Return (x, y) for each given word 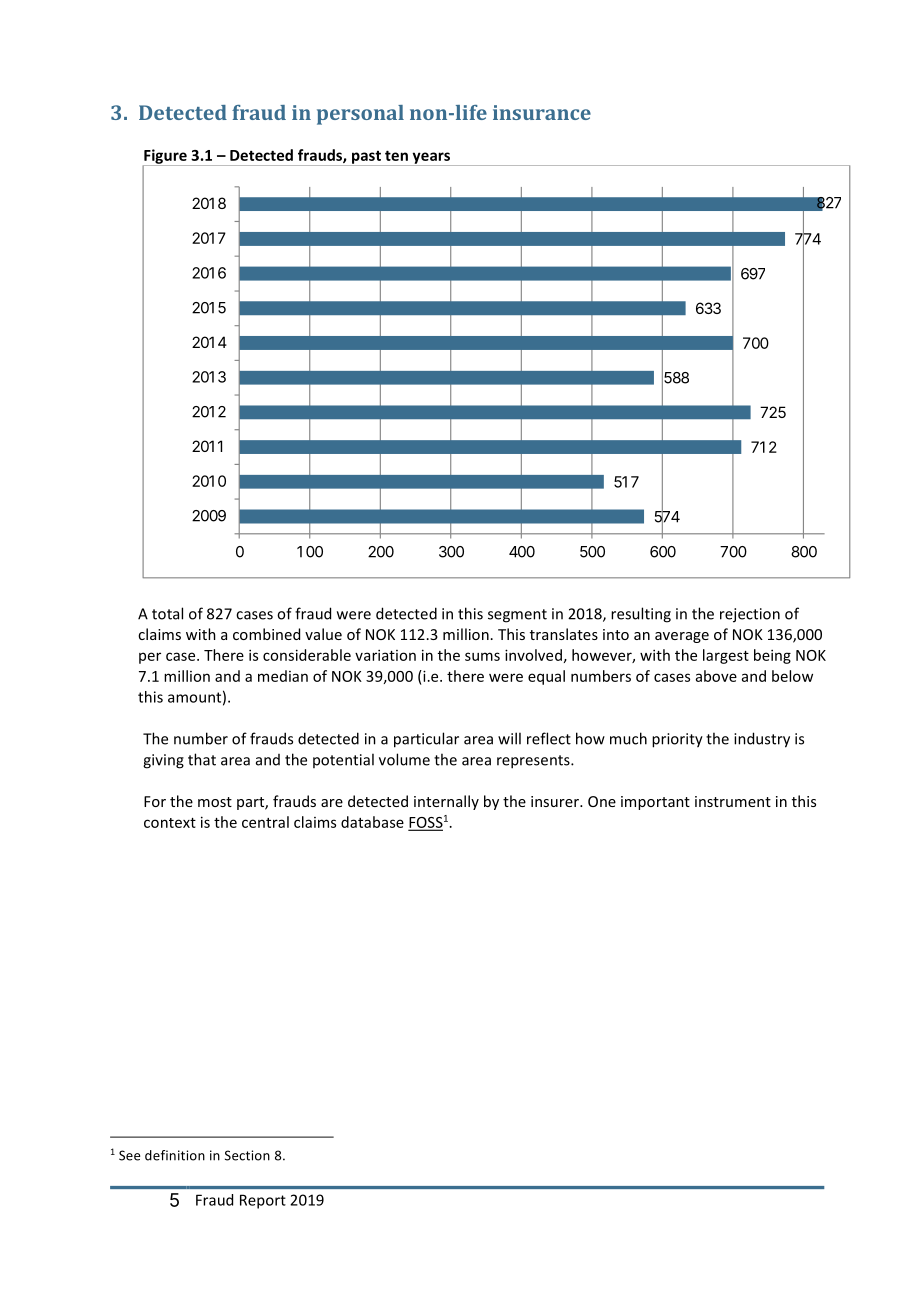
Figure (166, 157)
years (431, 159)
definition (175, 1155)
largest (726, 656)
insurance (542, 112)
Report (263, 1201)
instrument (733, 801)
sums (482, 656)
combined (266, 634)
